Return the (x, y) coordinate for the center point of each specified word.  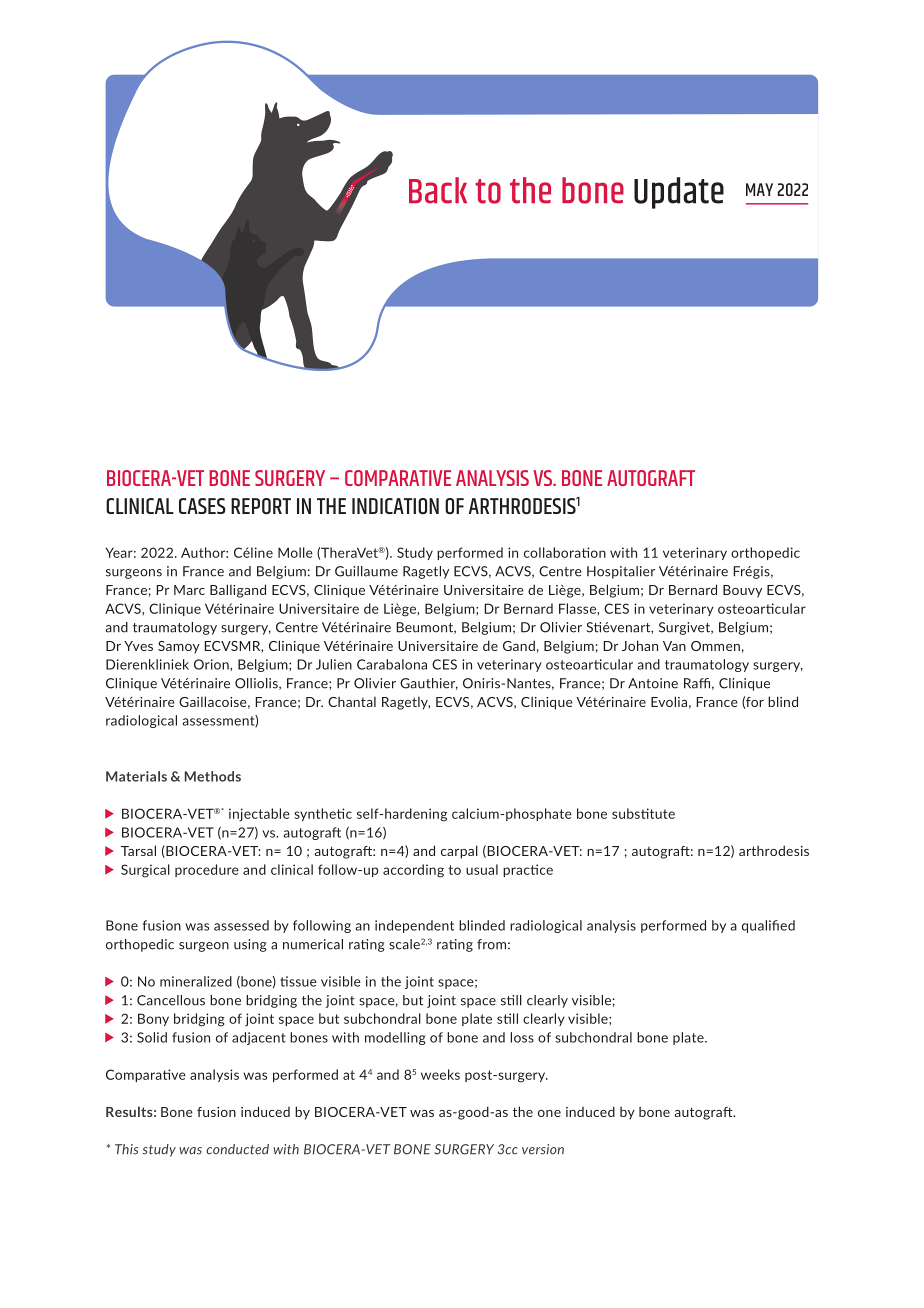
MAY (759, 189)
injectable (259, 815)
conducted (237, 1149)
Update (679, 193)
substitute (643, 813)
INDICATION (395, 506)
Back (438, 190)
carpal (459, 852)
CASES (202, 506)
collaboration (565, 552)
